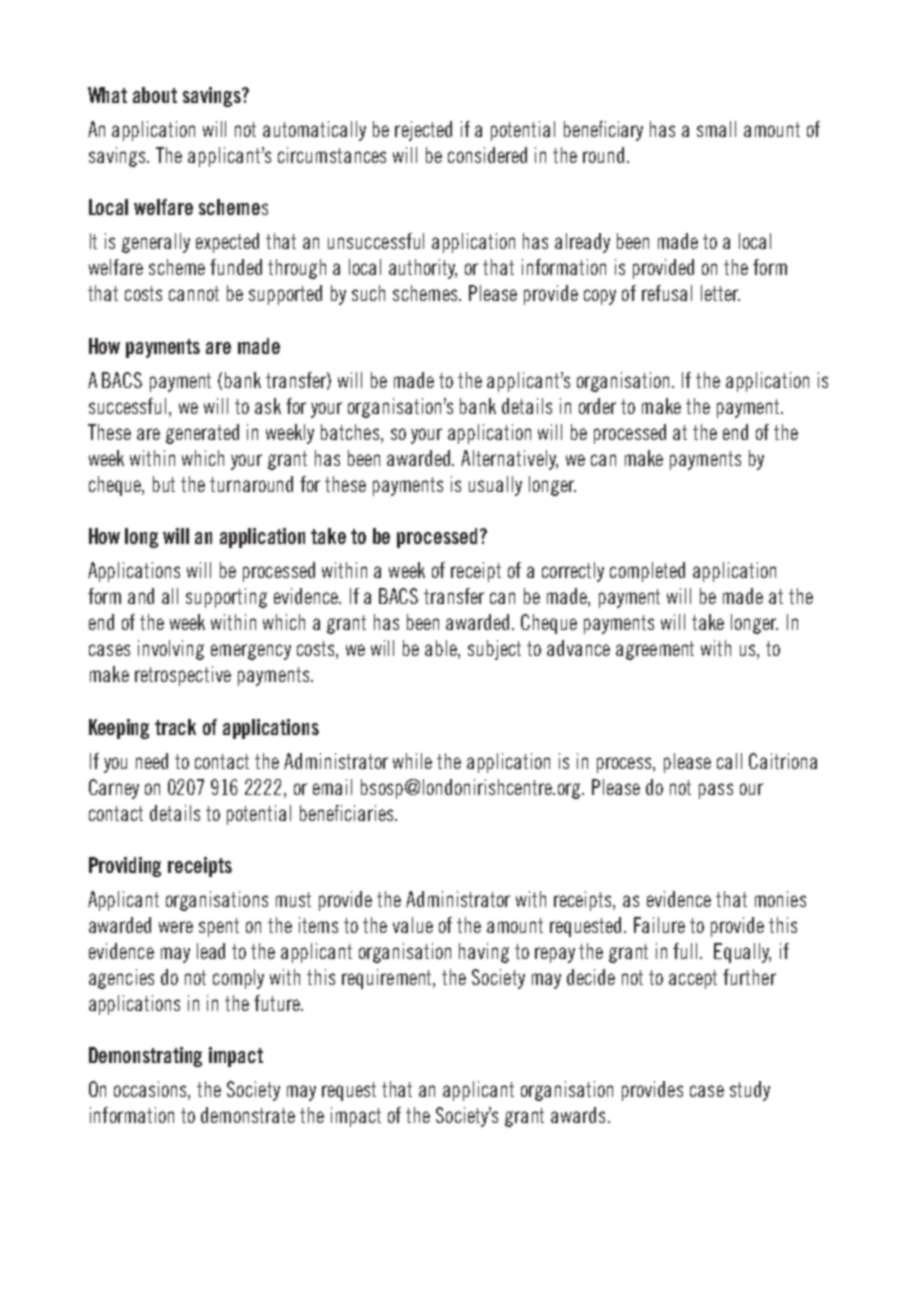 This document has width=924, height=1308. Describe the element at coordinates (155, 95) in the document. I see `about` at that location.
